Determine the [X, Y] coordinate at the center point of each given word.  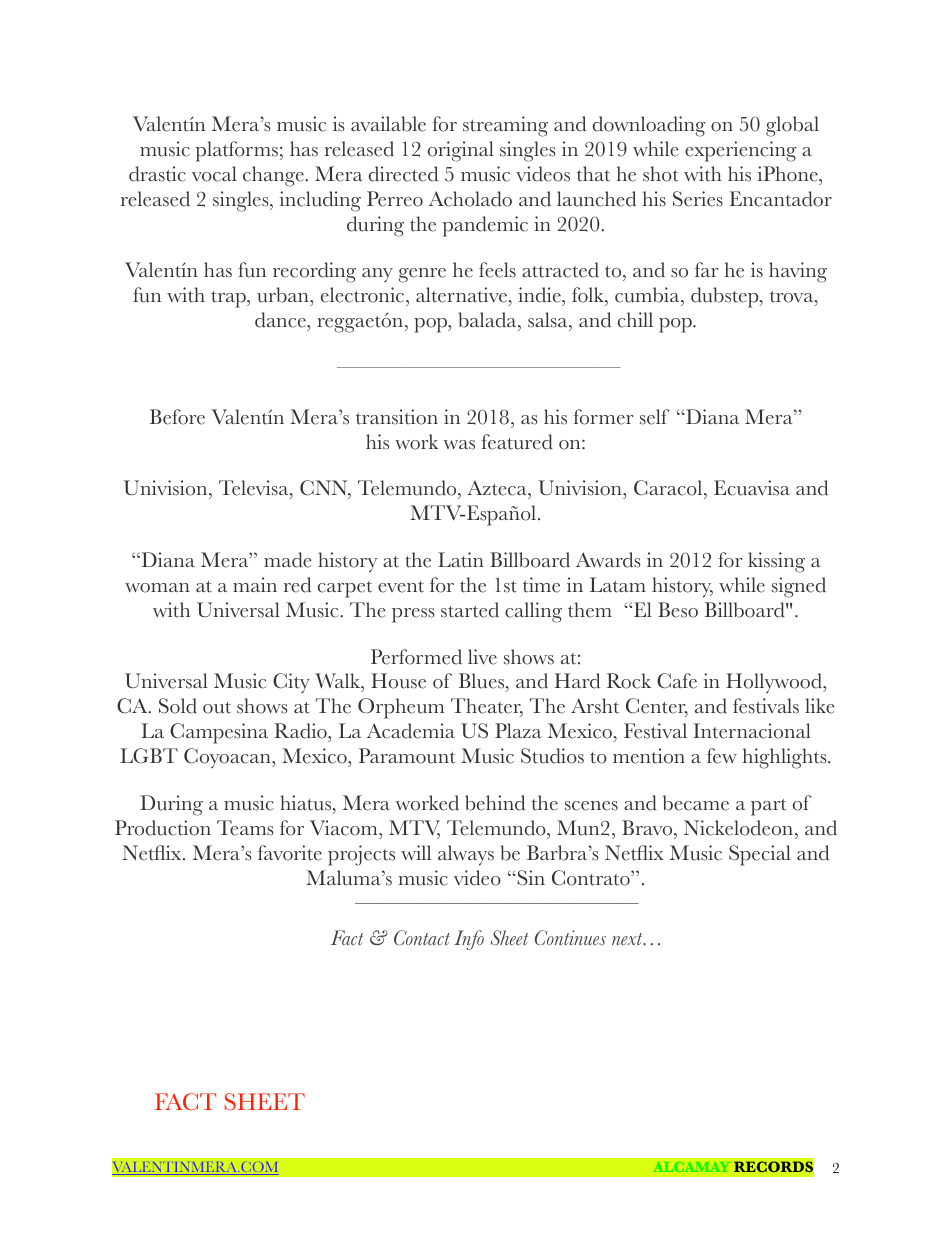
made [288, 560]
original [461, 151]
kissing [776, 562]
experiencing [740, 151]
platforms [236, 151]
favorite [290, 853]
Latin [461, 560]
